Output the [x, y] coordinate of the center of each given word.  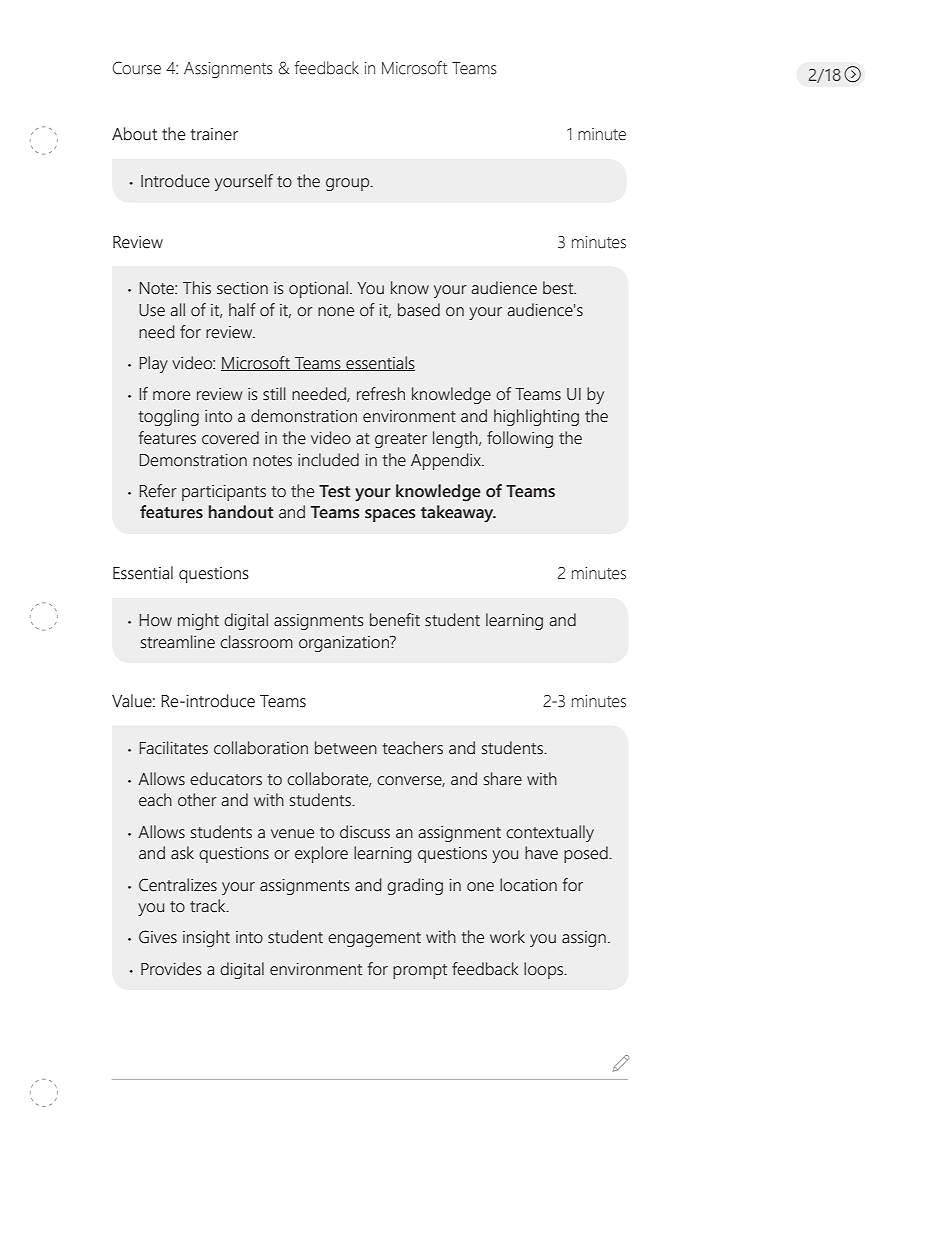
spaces [390, 515]
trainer [214, 134]
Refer [158, 491]
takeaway [458, 514]
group [349, 184]
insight [206, 938]
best [559, 288]
